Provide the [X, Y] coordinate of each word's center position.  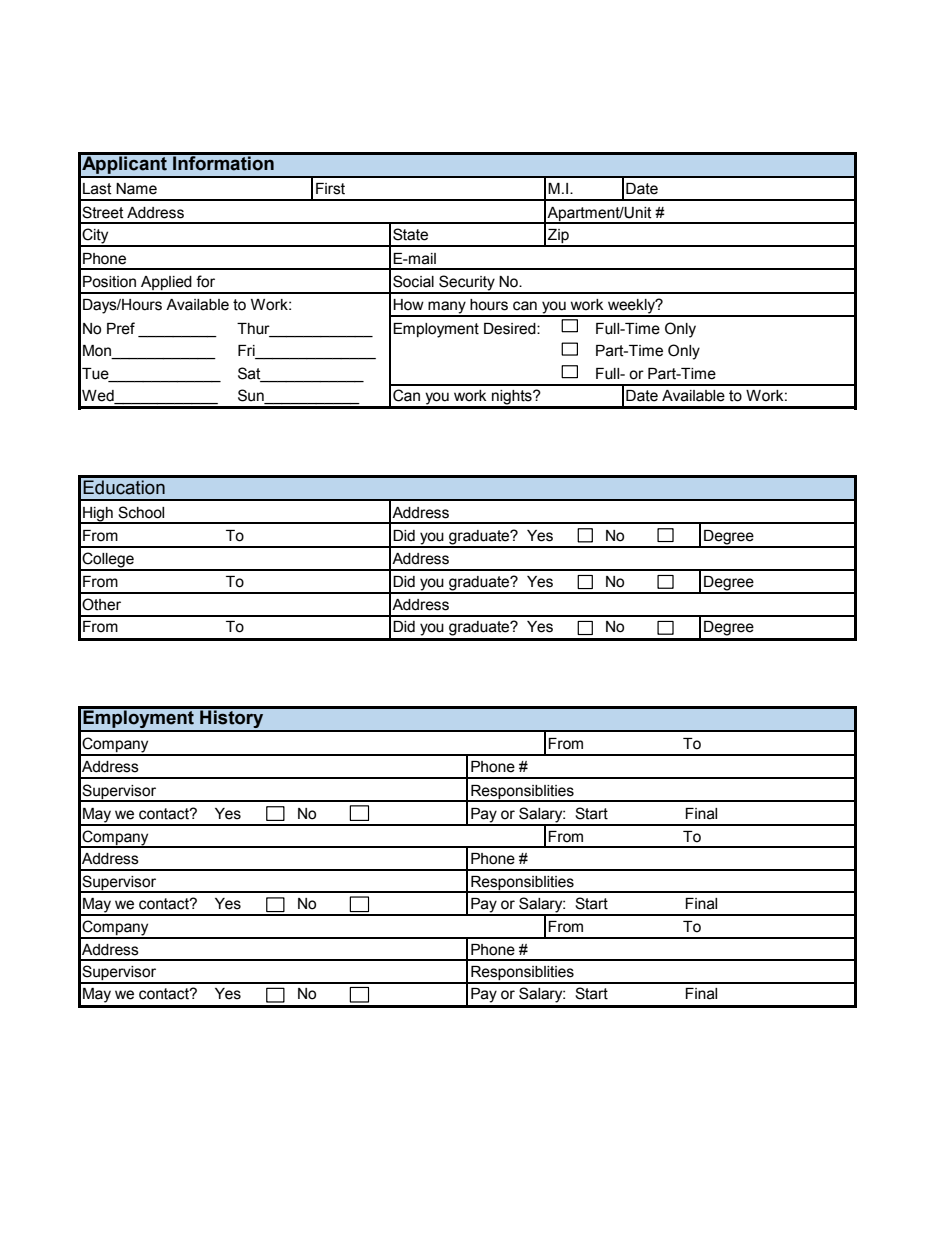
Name [136, 189]
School [141, 512]
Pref [121, 328]
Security [467, 284]
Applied [166, 284]
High [98, 515]
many [447, 308]
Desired [511, 329]
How [408, 305]
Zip [558, 237]
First [330, 189]
